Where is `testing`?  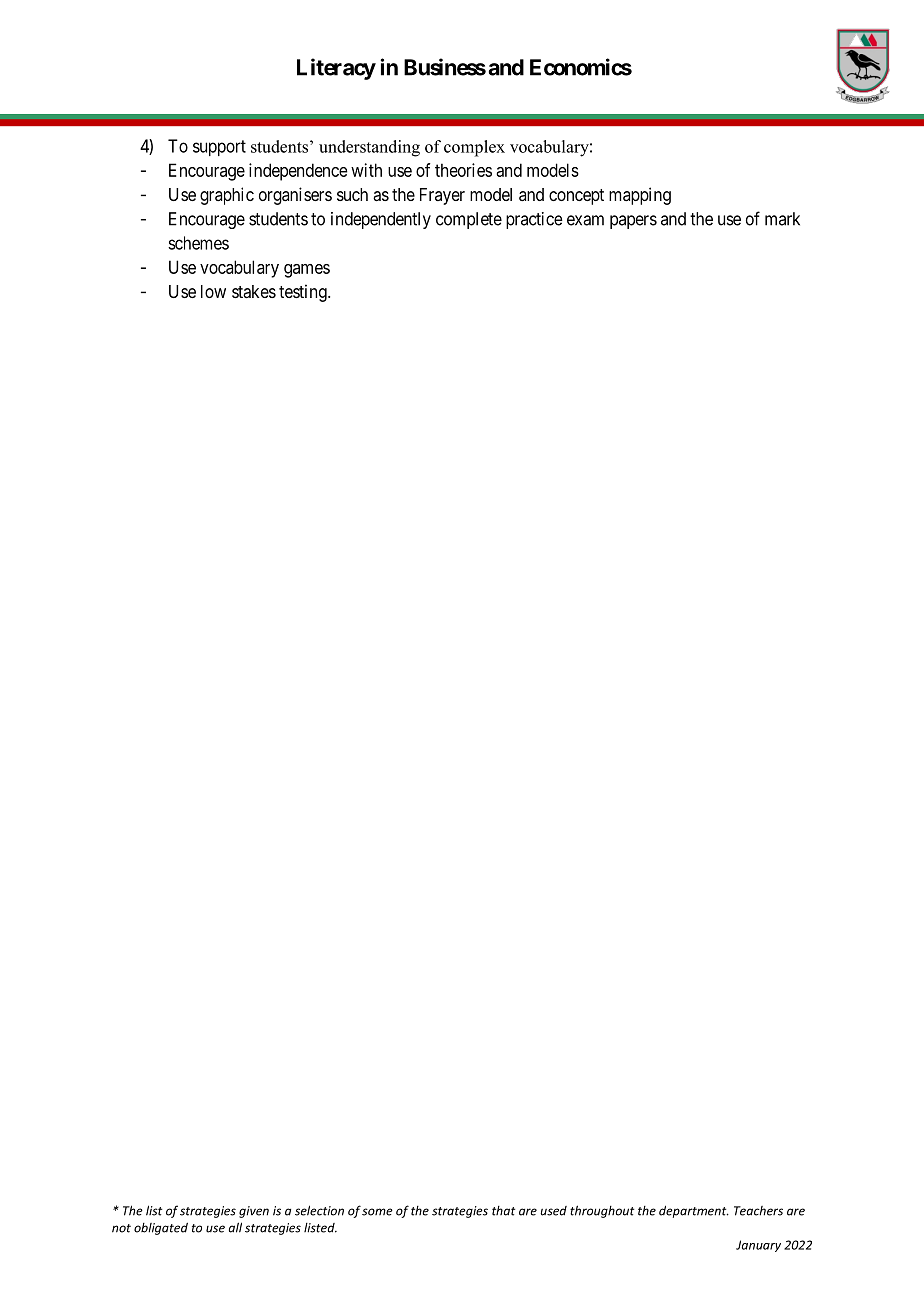
testing is located at coordinates (304, 293).
